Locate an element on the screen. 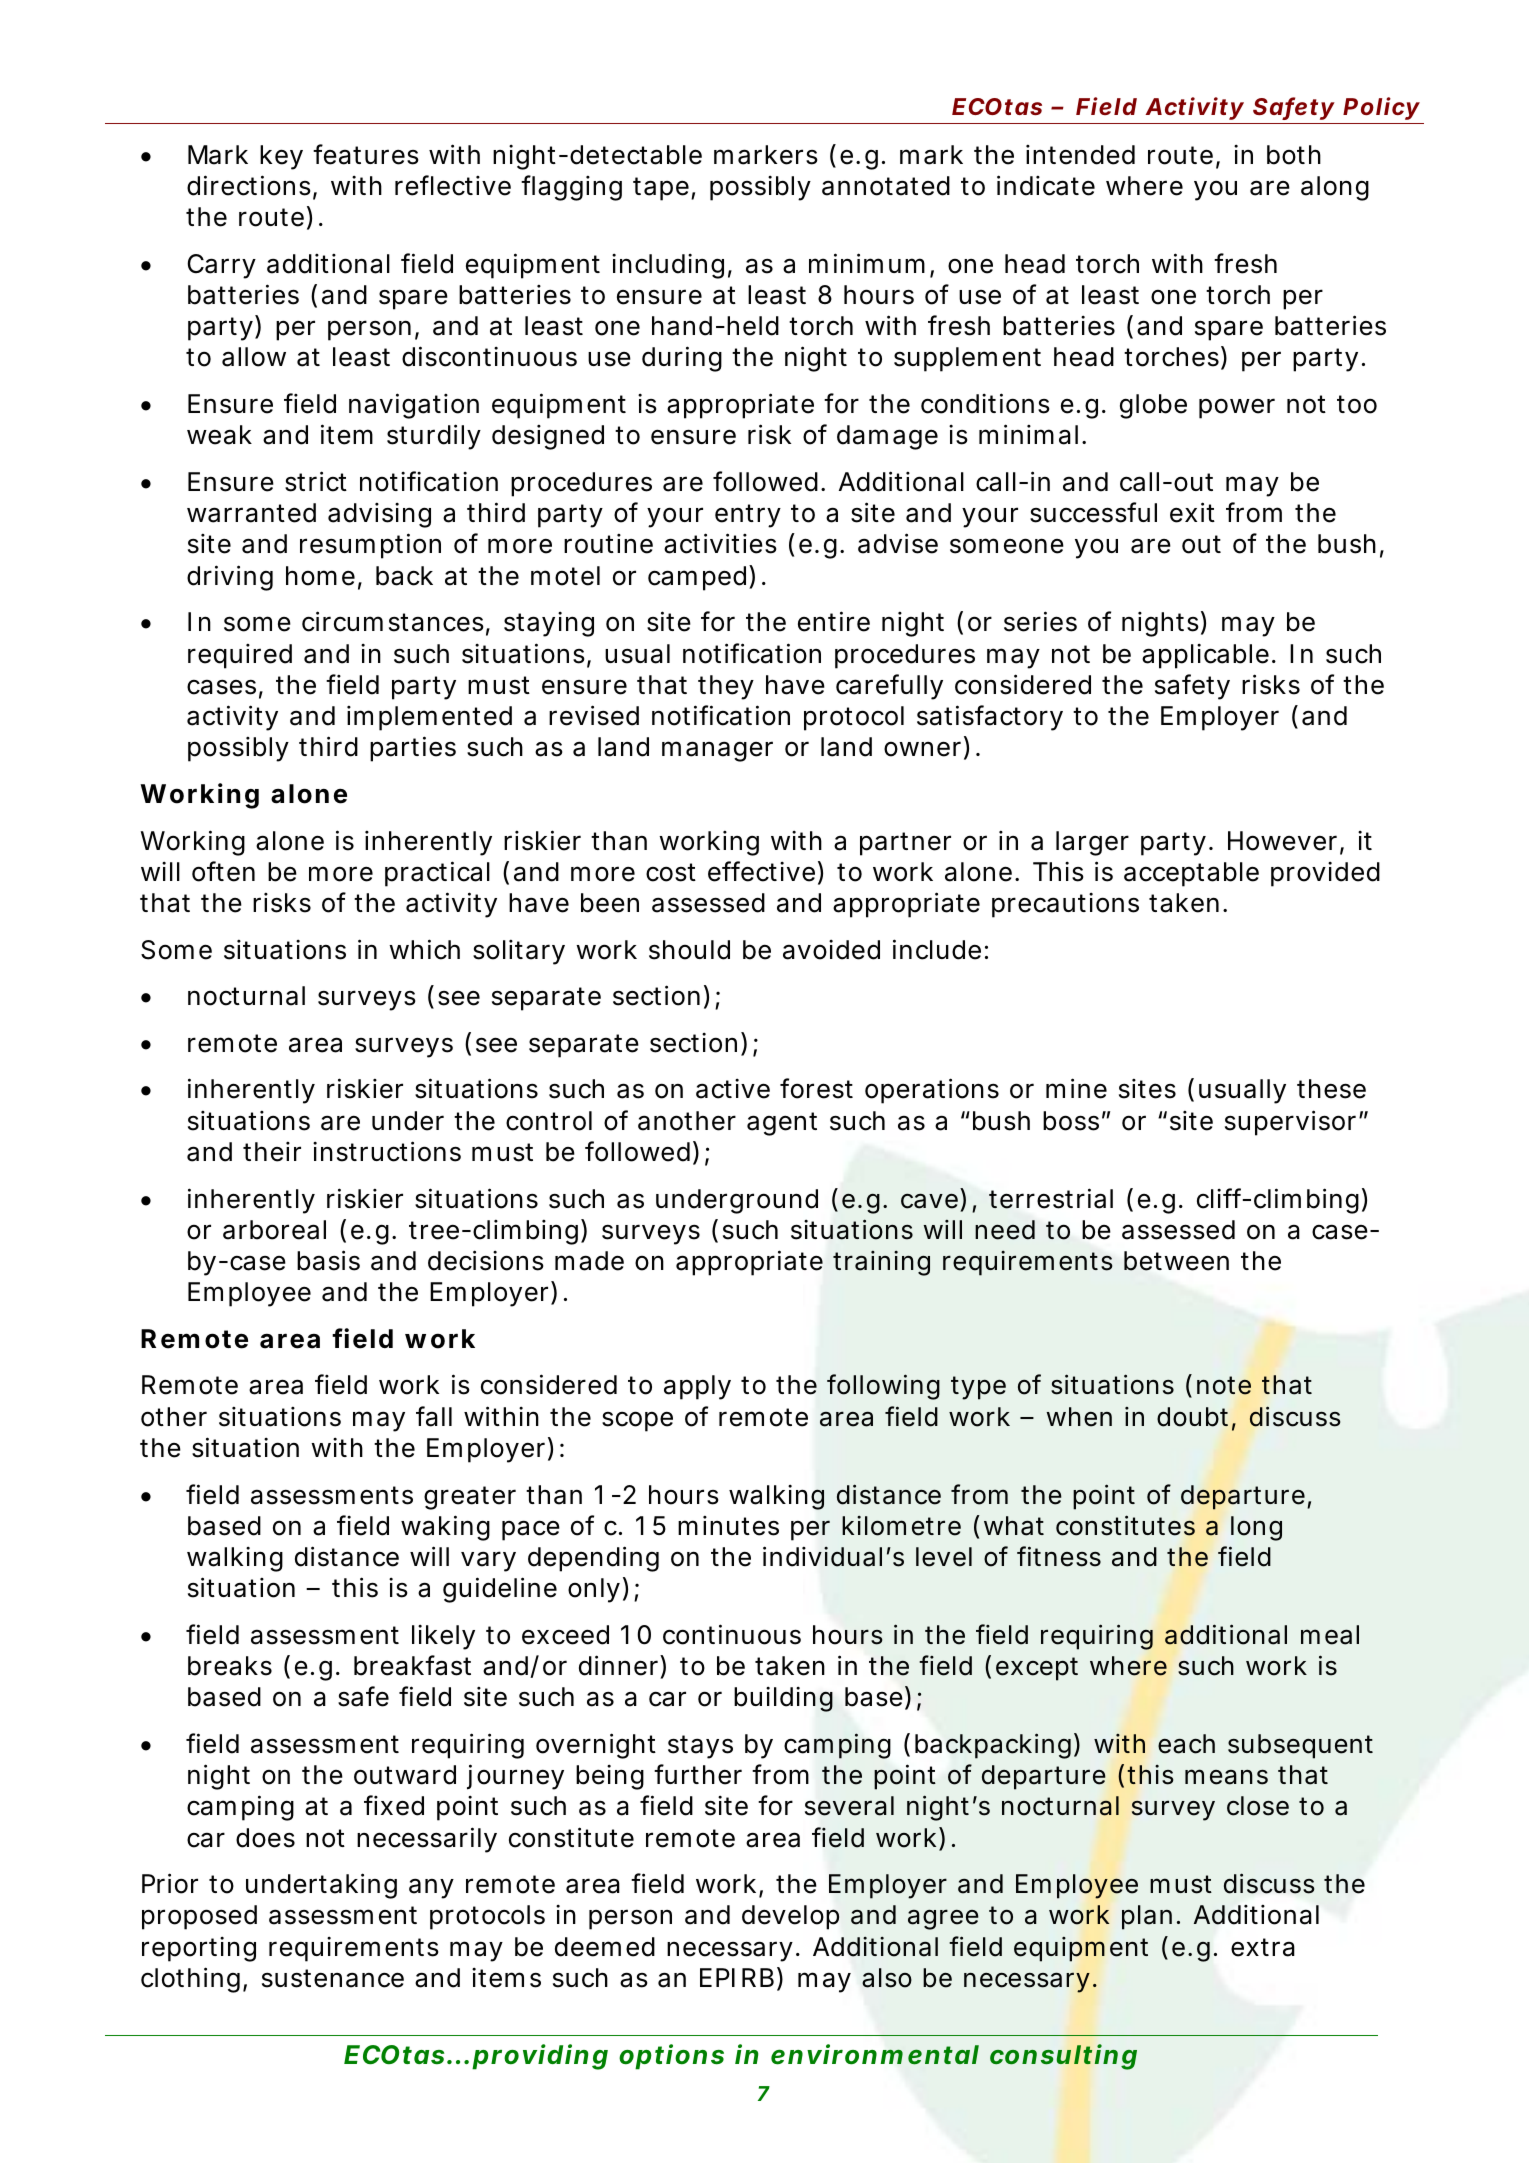 This screenshot has height=2163, width=1529. EPIRB is located at coordinates (737, 1977).
